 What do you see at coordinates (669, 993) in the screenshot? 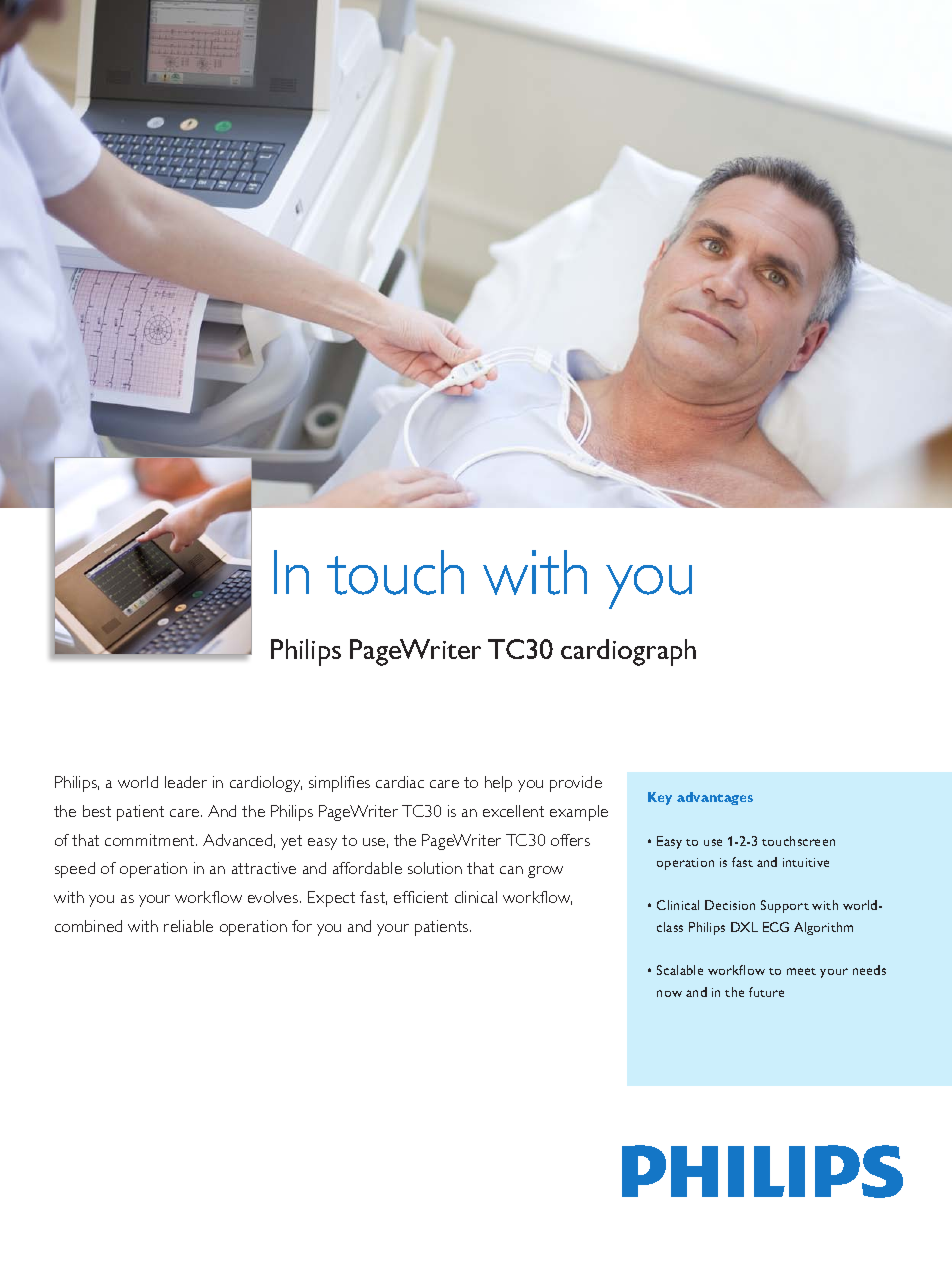
I see `now` at bounding box center [669, 993].
